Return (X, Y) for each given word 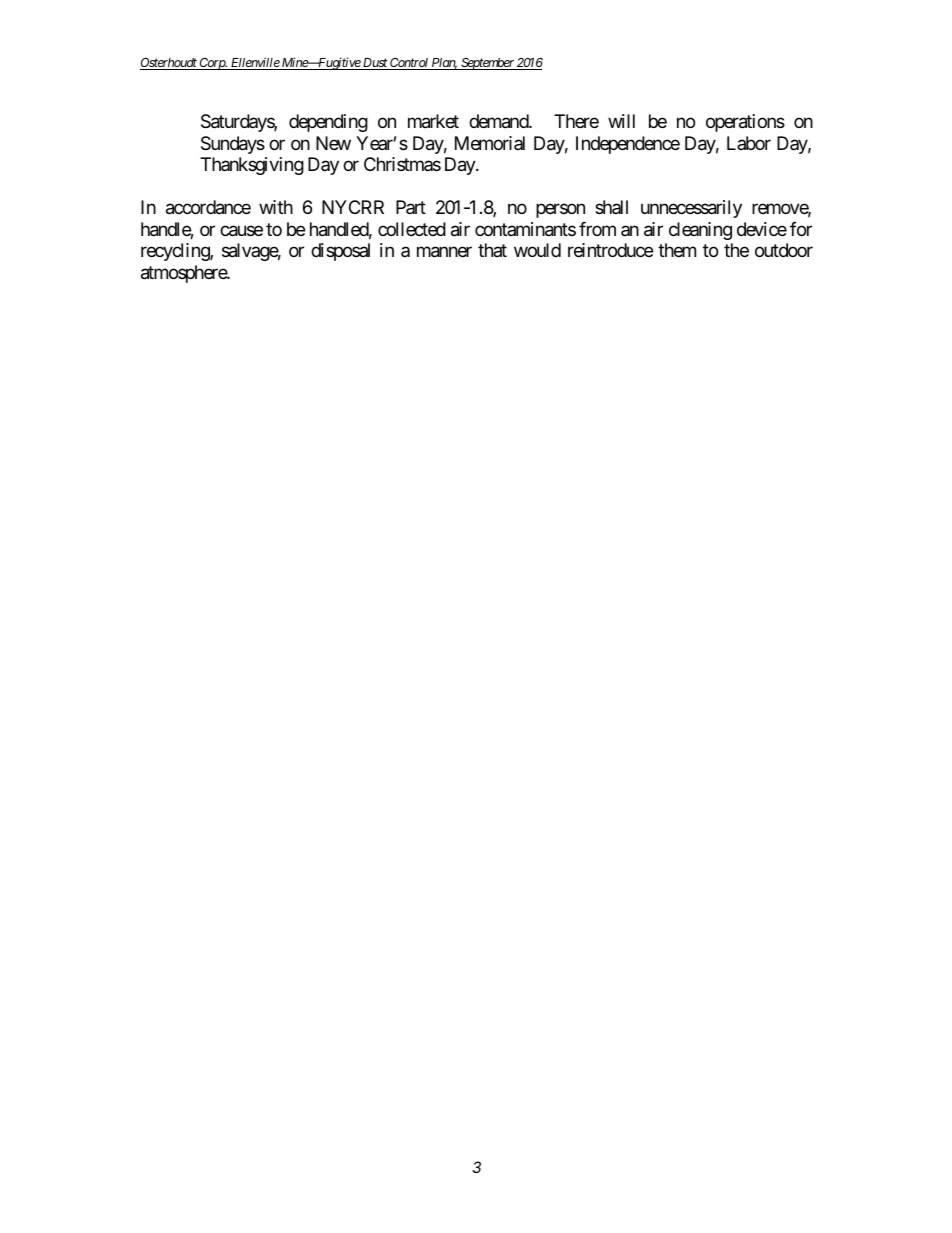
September (487, 64)
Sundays (233, 145)
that (492, 250)
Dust (375, 64)
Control (409, 64)
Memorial (490, 143)
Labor (749, 143)
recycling (176, 252)
